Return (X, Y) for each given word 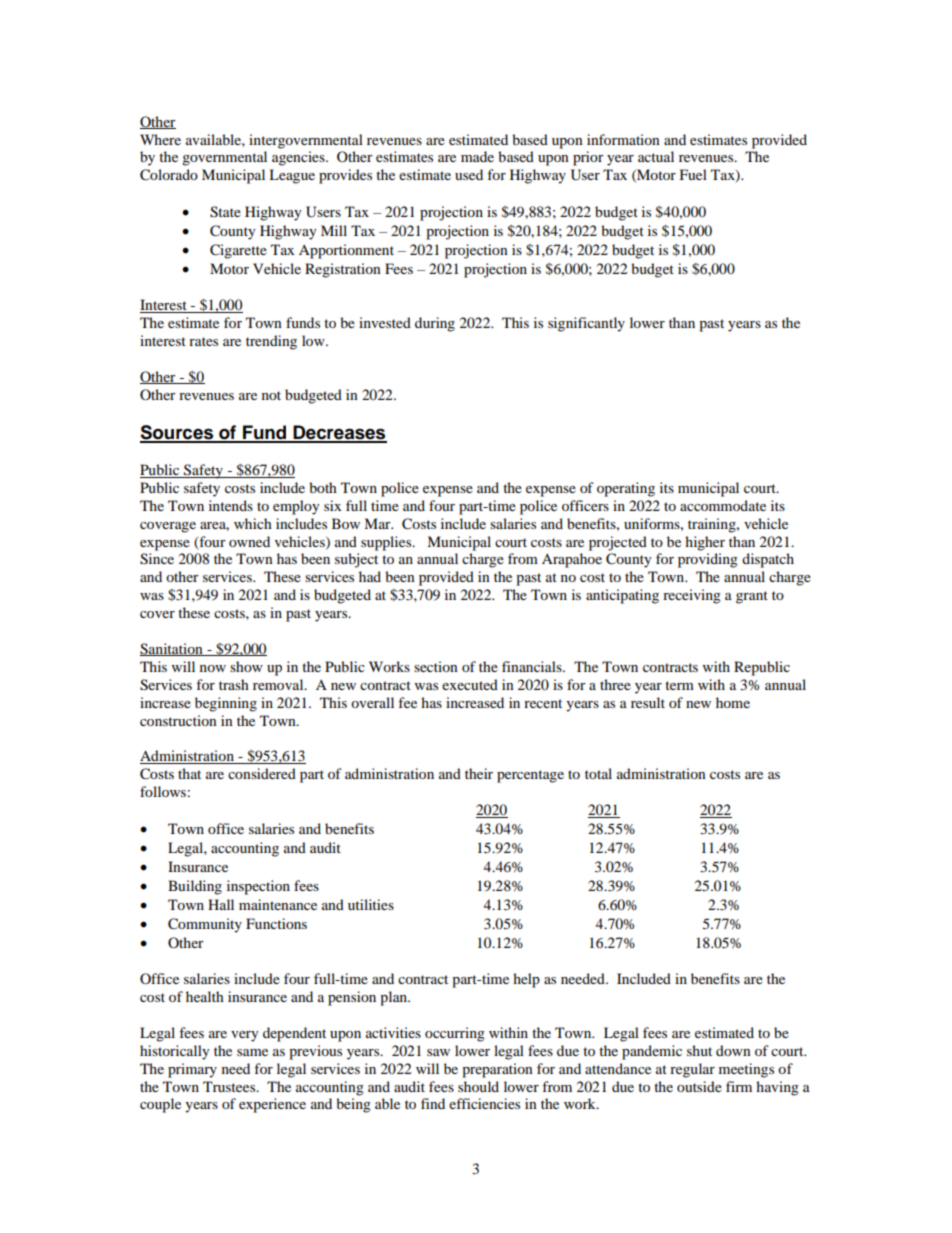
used (469, 174)
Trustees (230, 1086)
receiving (692, 596)
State (225, 212)
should (478, 1086)
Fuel (693, 174)
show (246, 666)
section (436, 666)
